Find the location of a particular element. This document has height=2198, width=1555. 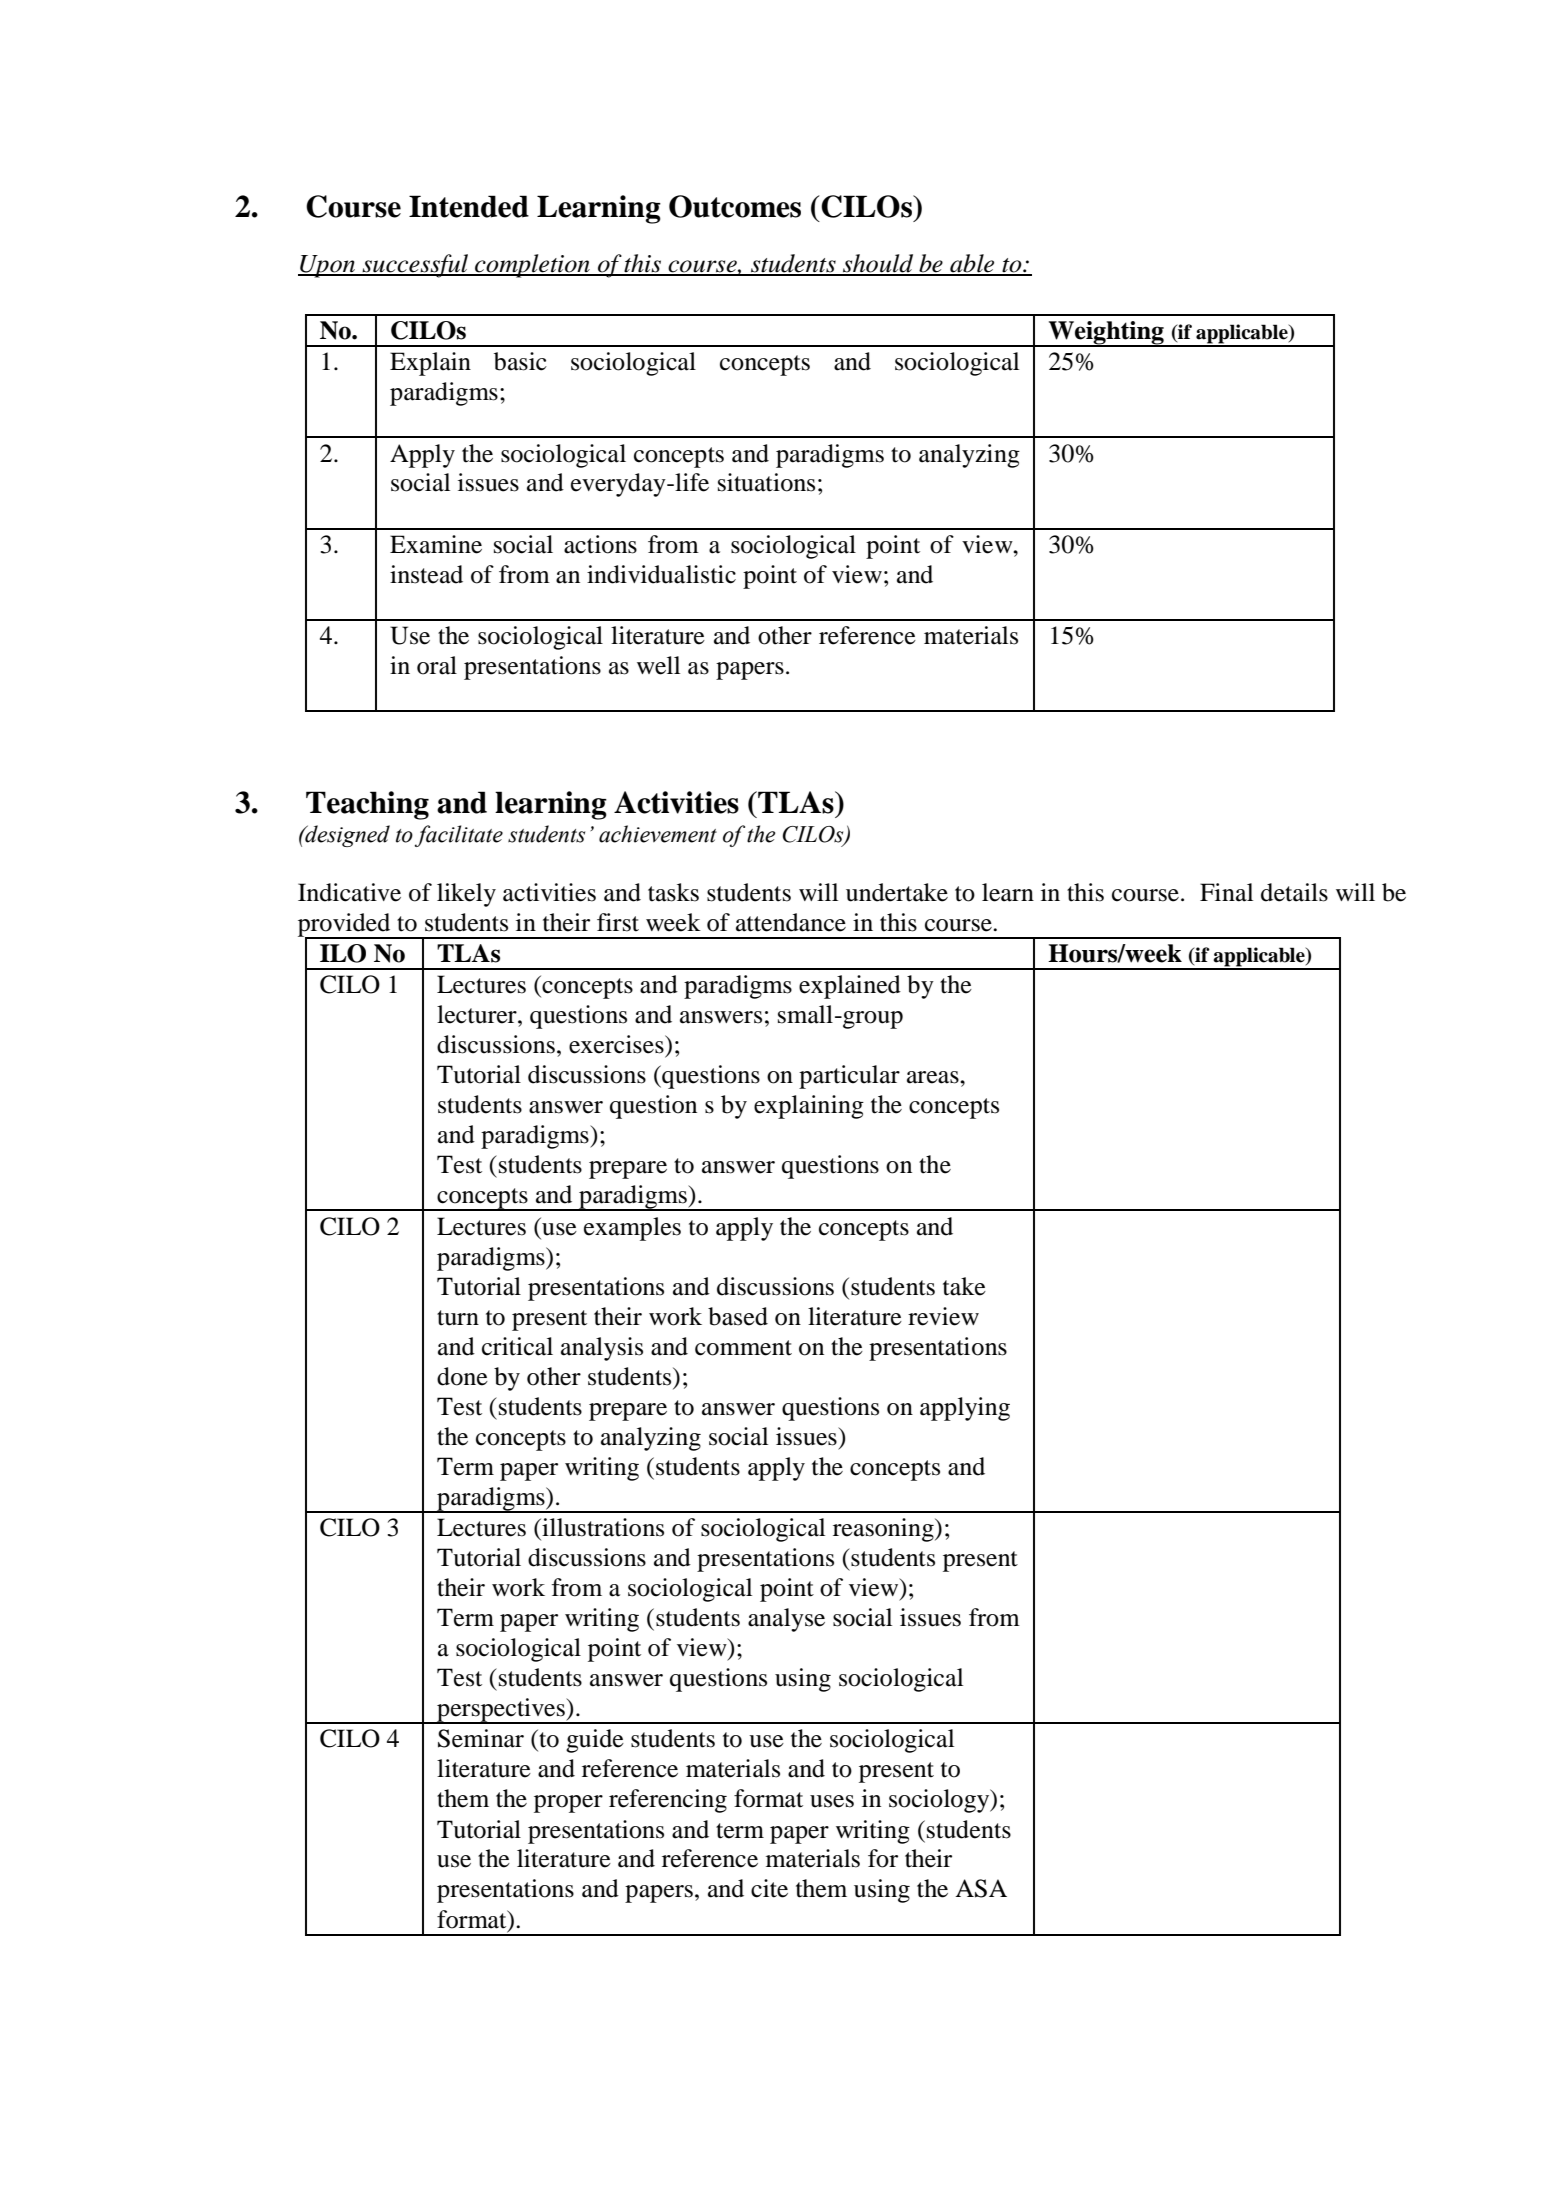

based is located at coordinates (738, 1316).
